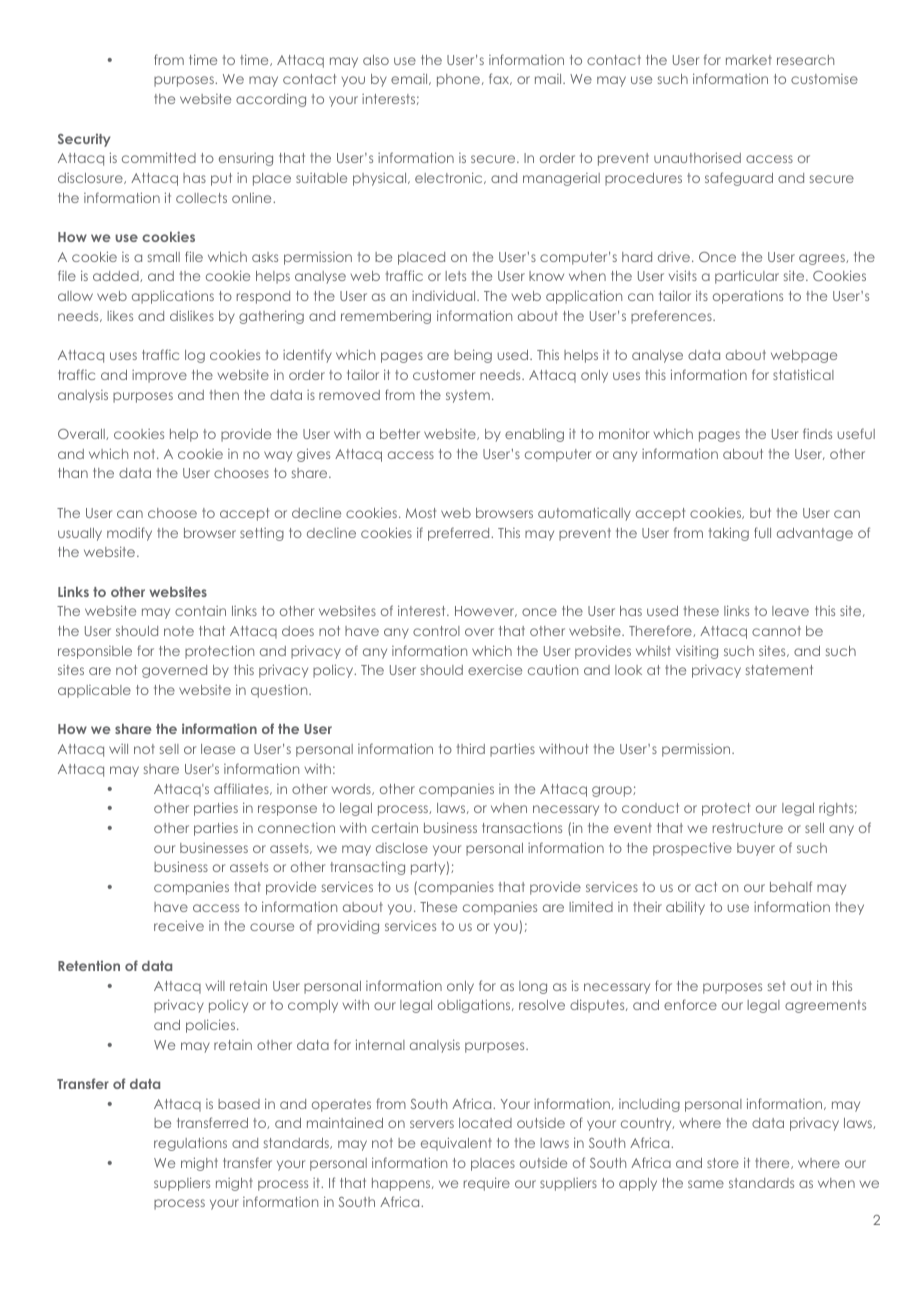  Describe the element at coordinates (456, 1144) in the screenshot. I see `equivalent` at that location.
